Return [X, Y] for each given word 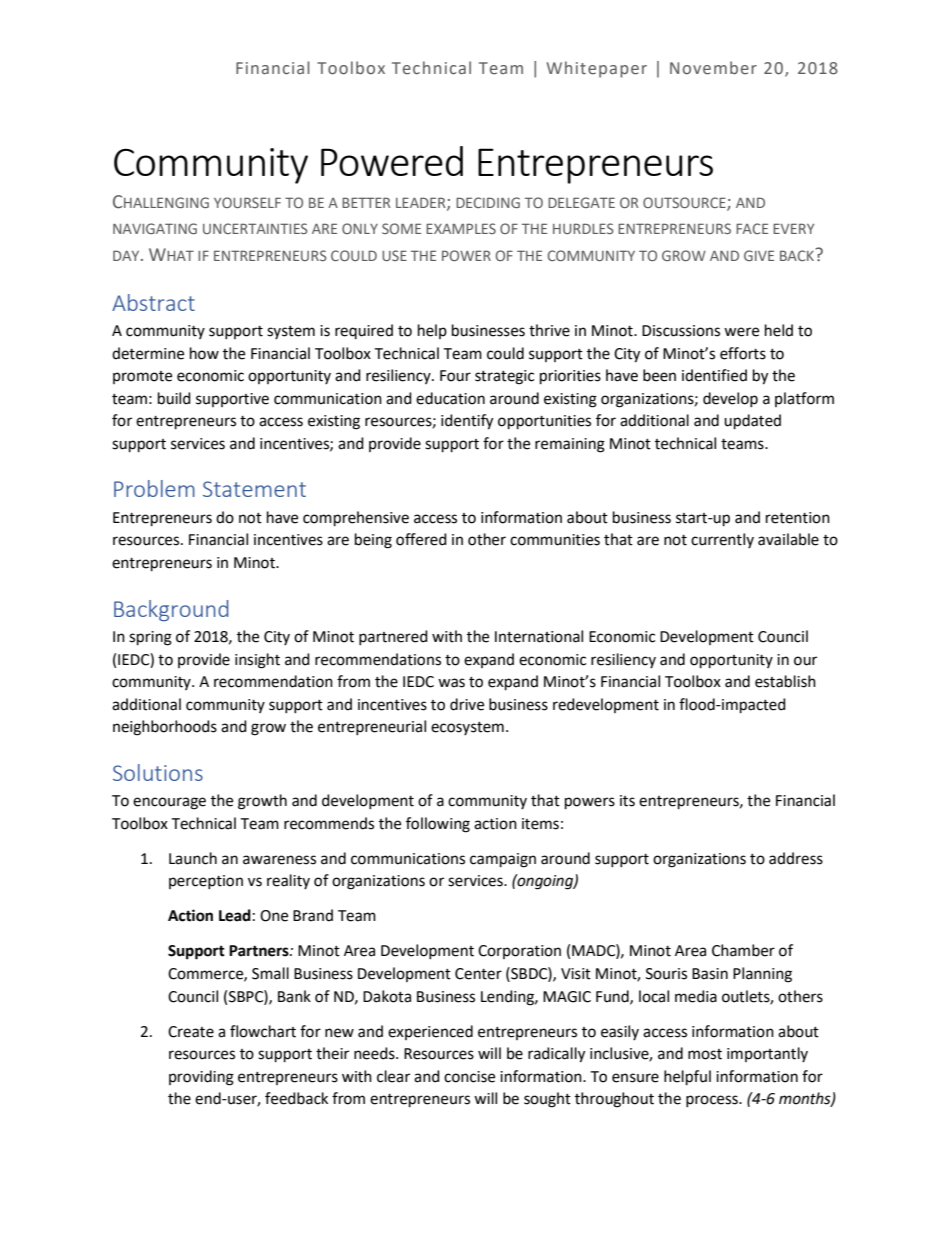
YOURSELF [247, 202]
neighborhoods [165, 728]
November [713, 68]
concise [469, 1077]
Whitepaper [597, 69]
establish [785, 681]
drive [467, 704]
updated [752, 422]
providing [201, 1078]
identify [467, 422]
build [174, 398]
